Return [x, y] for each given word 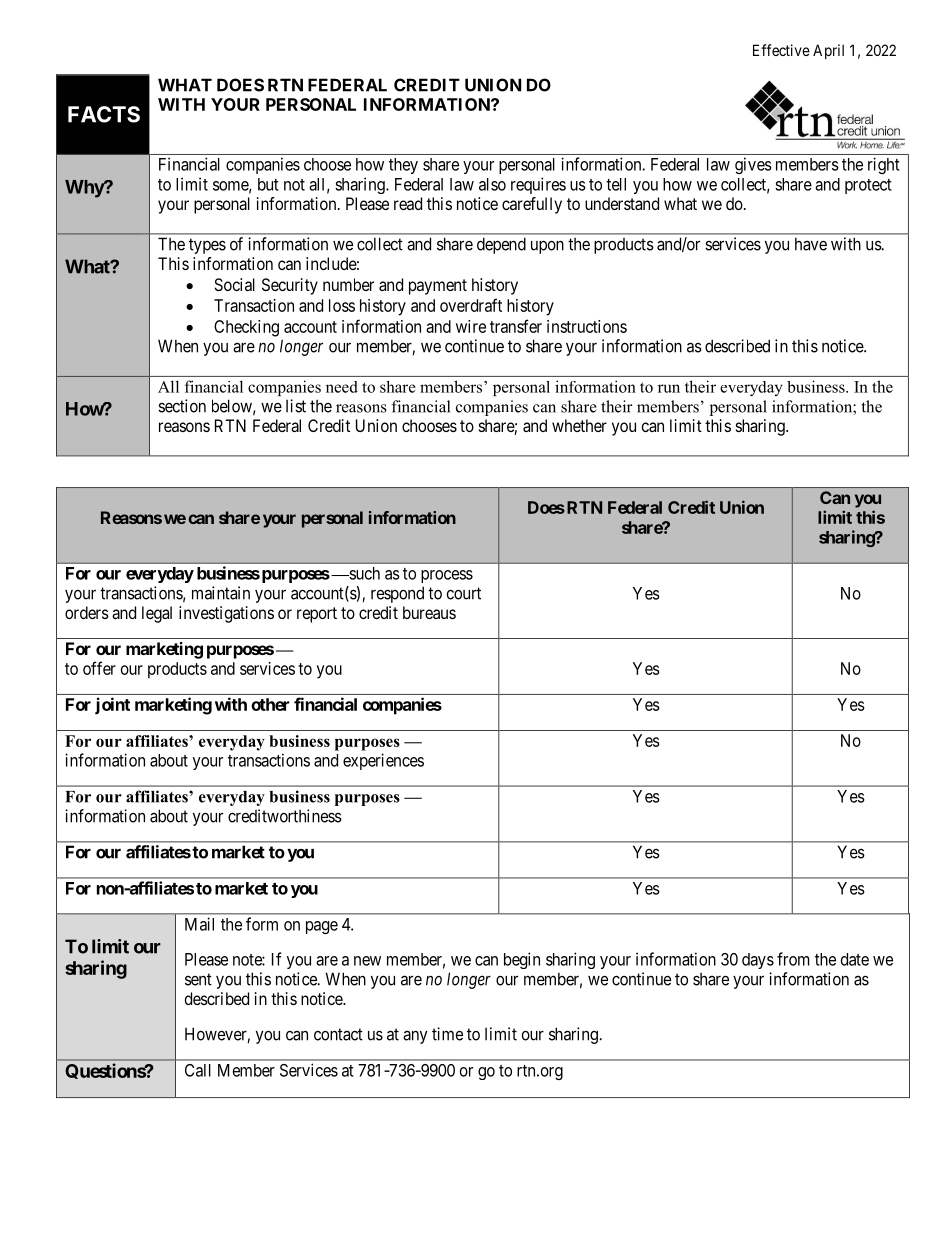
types [207, 246]
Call [198, 1070]
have [811, 244]
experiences [383, 761]
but [268, 184]
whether [579, 425]
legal [157, 614]
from [793, 959]
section [182, 406]
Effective [781, 50]
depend [501, 245]
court [464, 593]
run [669, 388]
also [492, 184]
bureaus [429, 612]
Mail [199, 924]
